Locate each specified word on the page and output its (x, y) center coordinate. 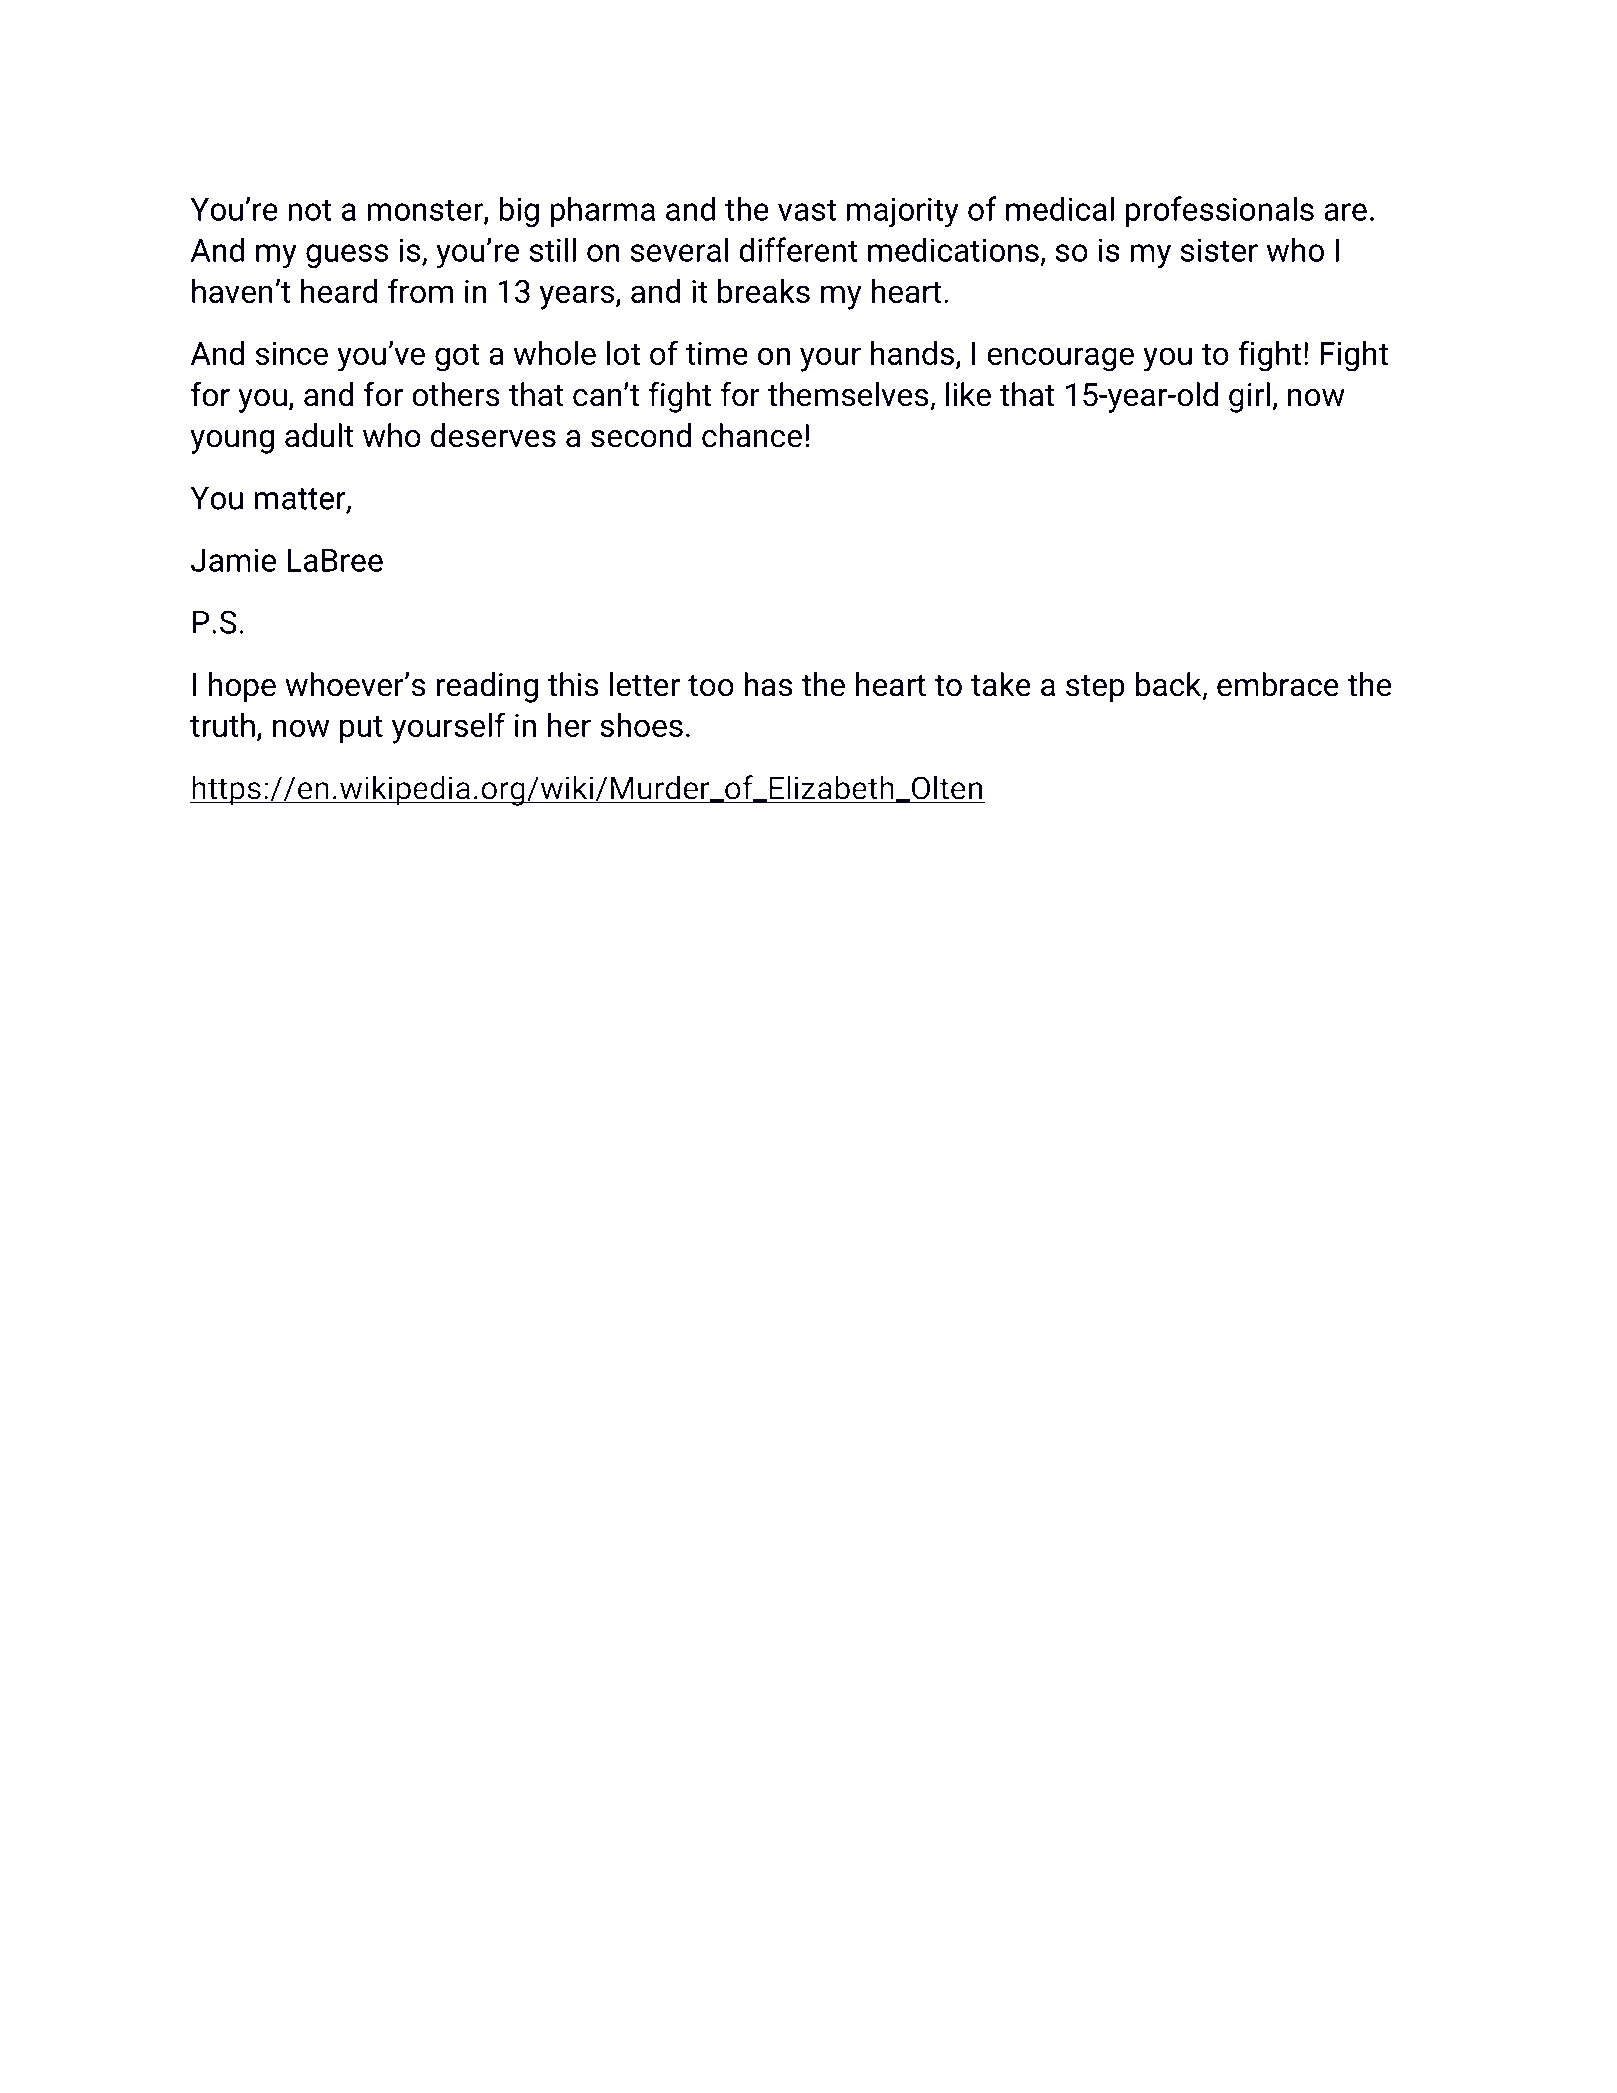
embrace (1278, 684)
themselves (849, 395)
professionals (1220, 211)
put (361, 729)
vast (807, 210)
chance (752, 435)
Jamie (233, 560)
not (310, 210)
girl (1249, 397)
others (456, 394)
